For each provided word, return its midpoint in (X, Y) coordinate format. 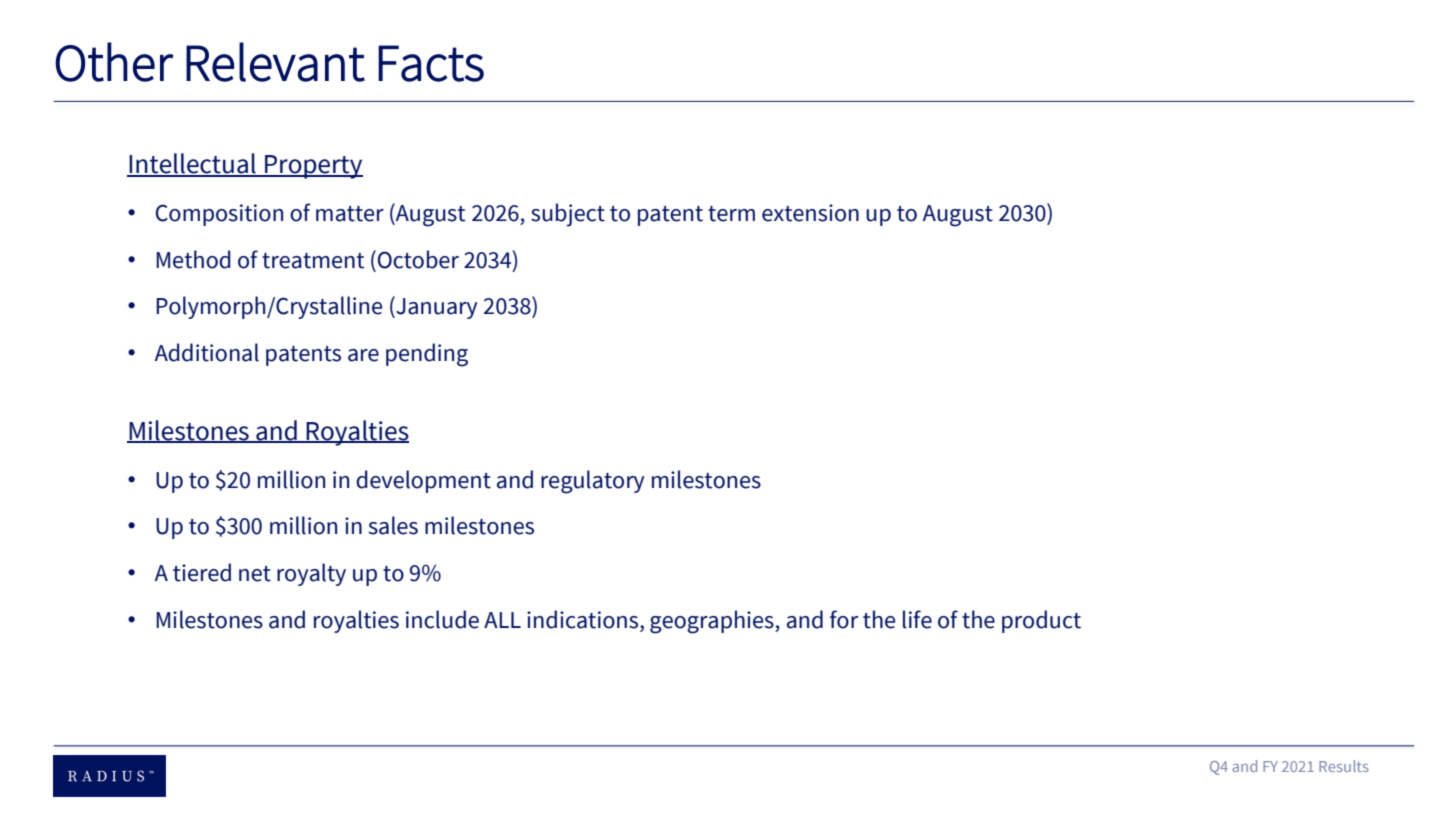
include (442, 619)
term (731, 214)
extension (810, 213)
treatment (313, 261)
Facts (431, 63)
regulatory (593, 482)
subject (568, 215)
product (1041, 621)
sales (393, 525)
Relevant (275, 62)
